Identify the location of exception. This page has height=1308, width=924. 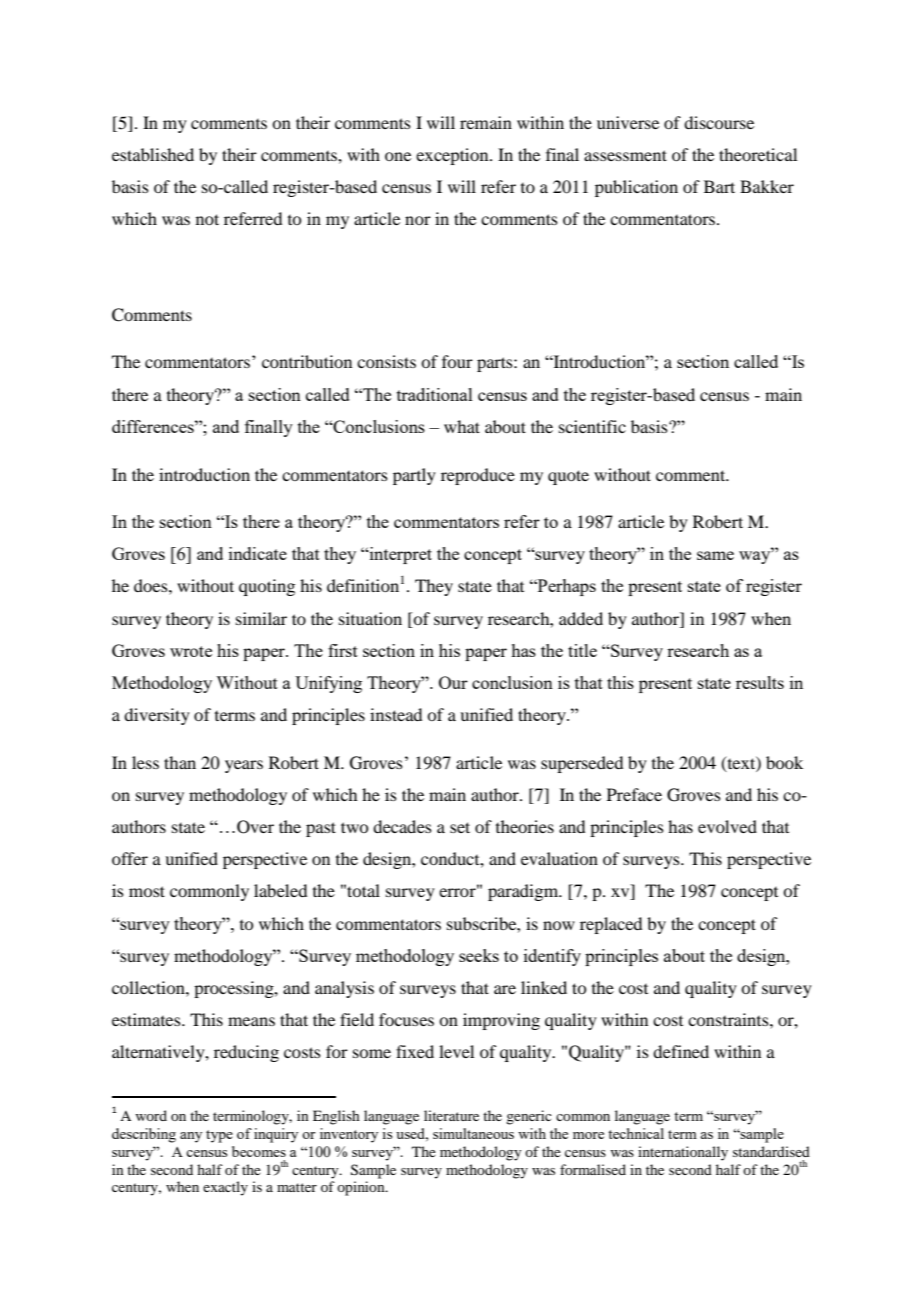
(453, 156).
